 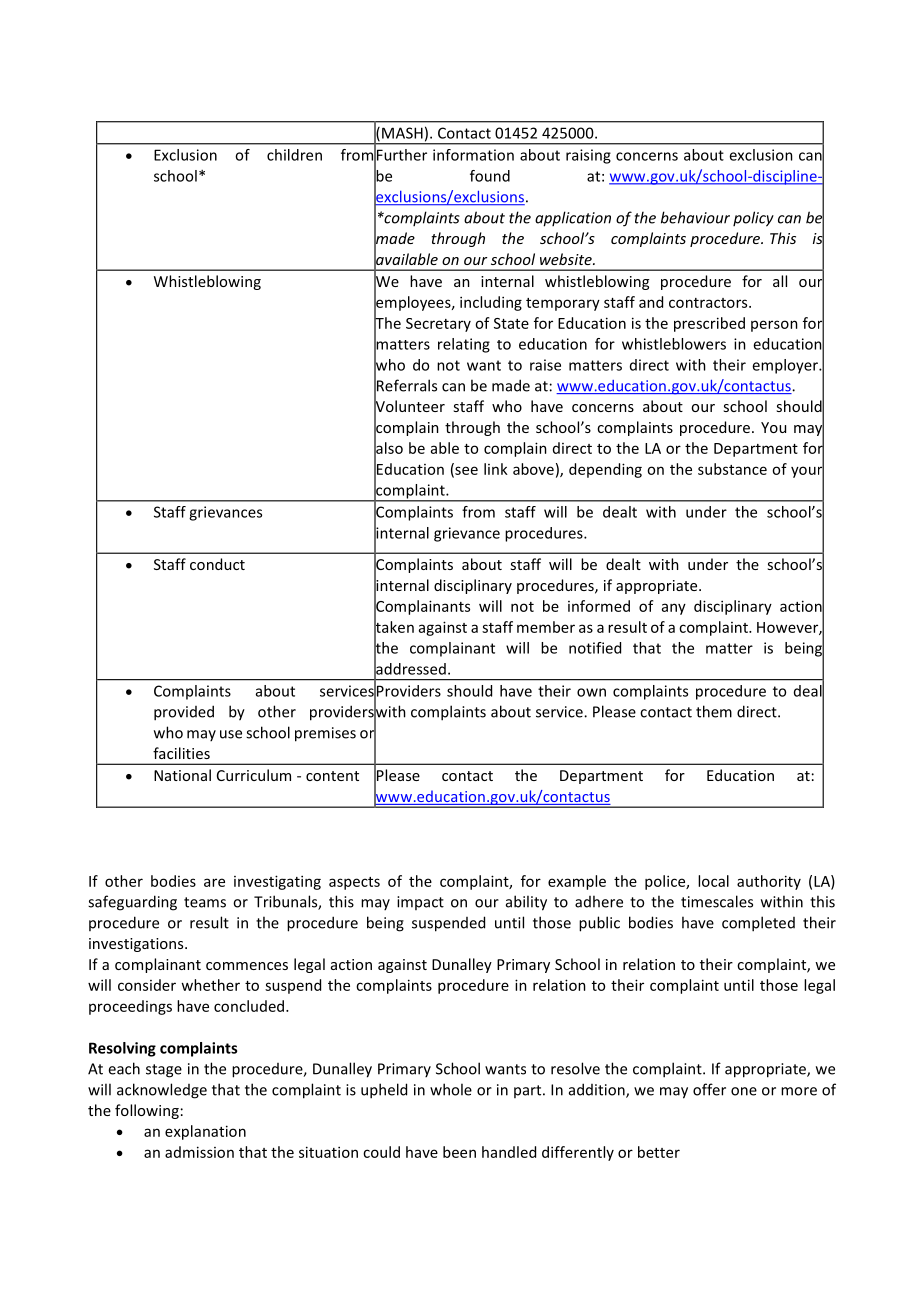 I want to click on information, so click(x=473, y=155).
